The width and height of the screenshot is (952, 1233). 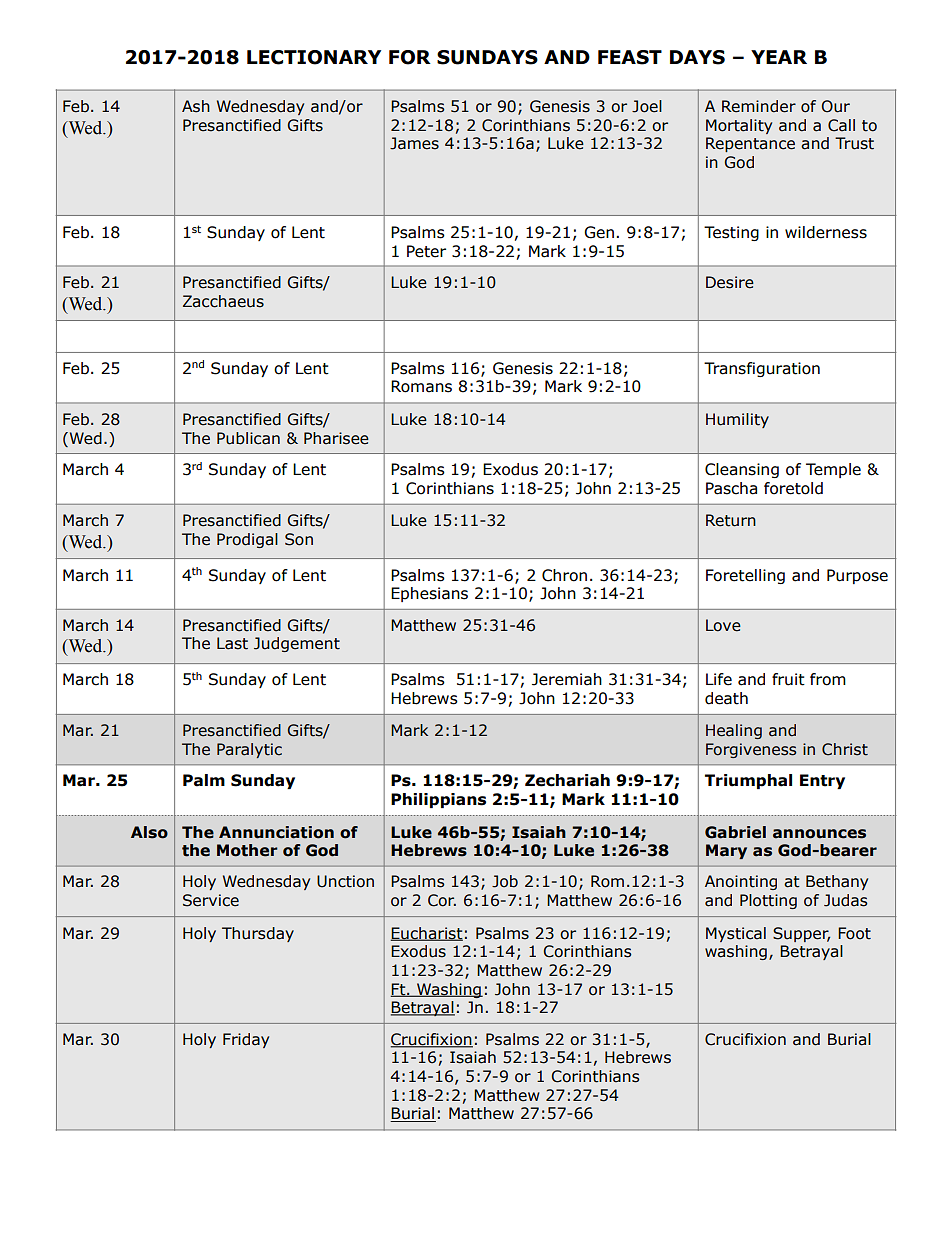 What do you see at coordinates (248, 438) in the screenshot?
I see `Publican` at bounding box center [248, 438].
